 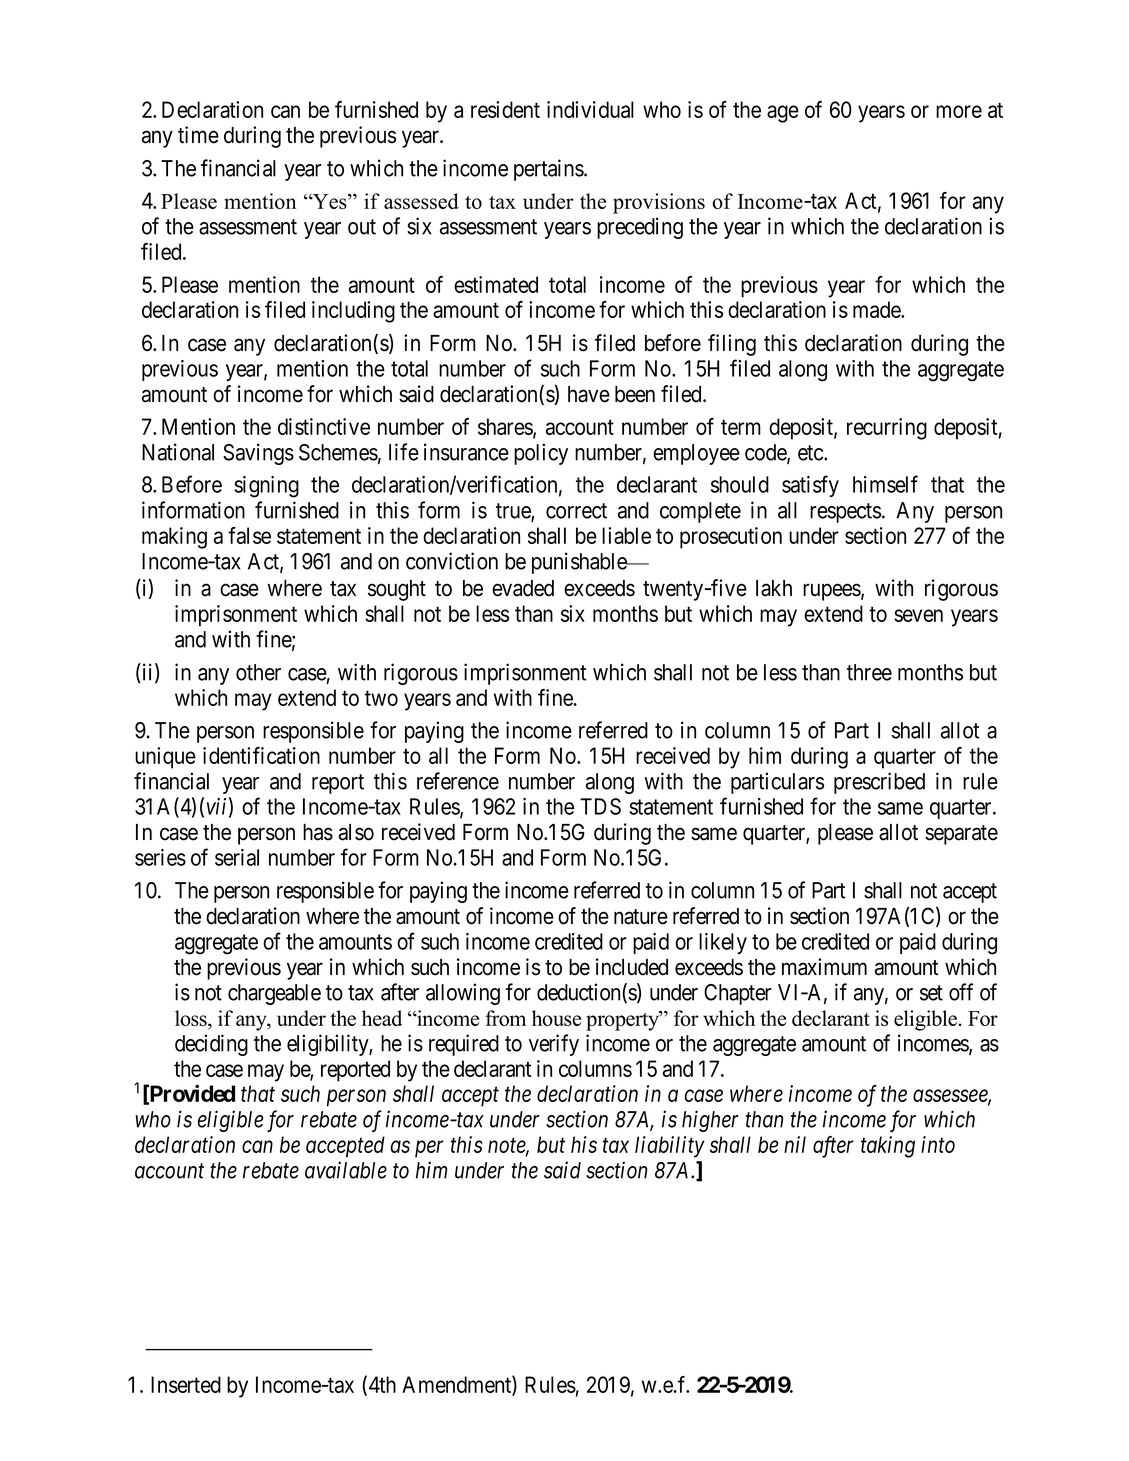 I want to click on Inserted, so click(x=186, y=1384).
